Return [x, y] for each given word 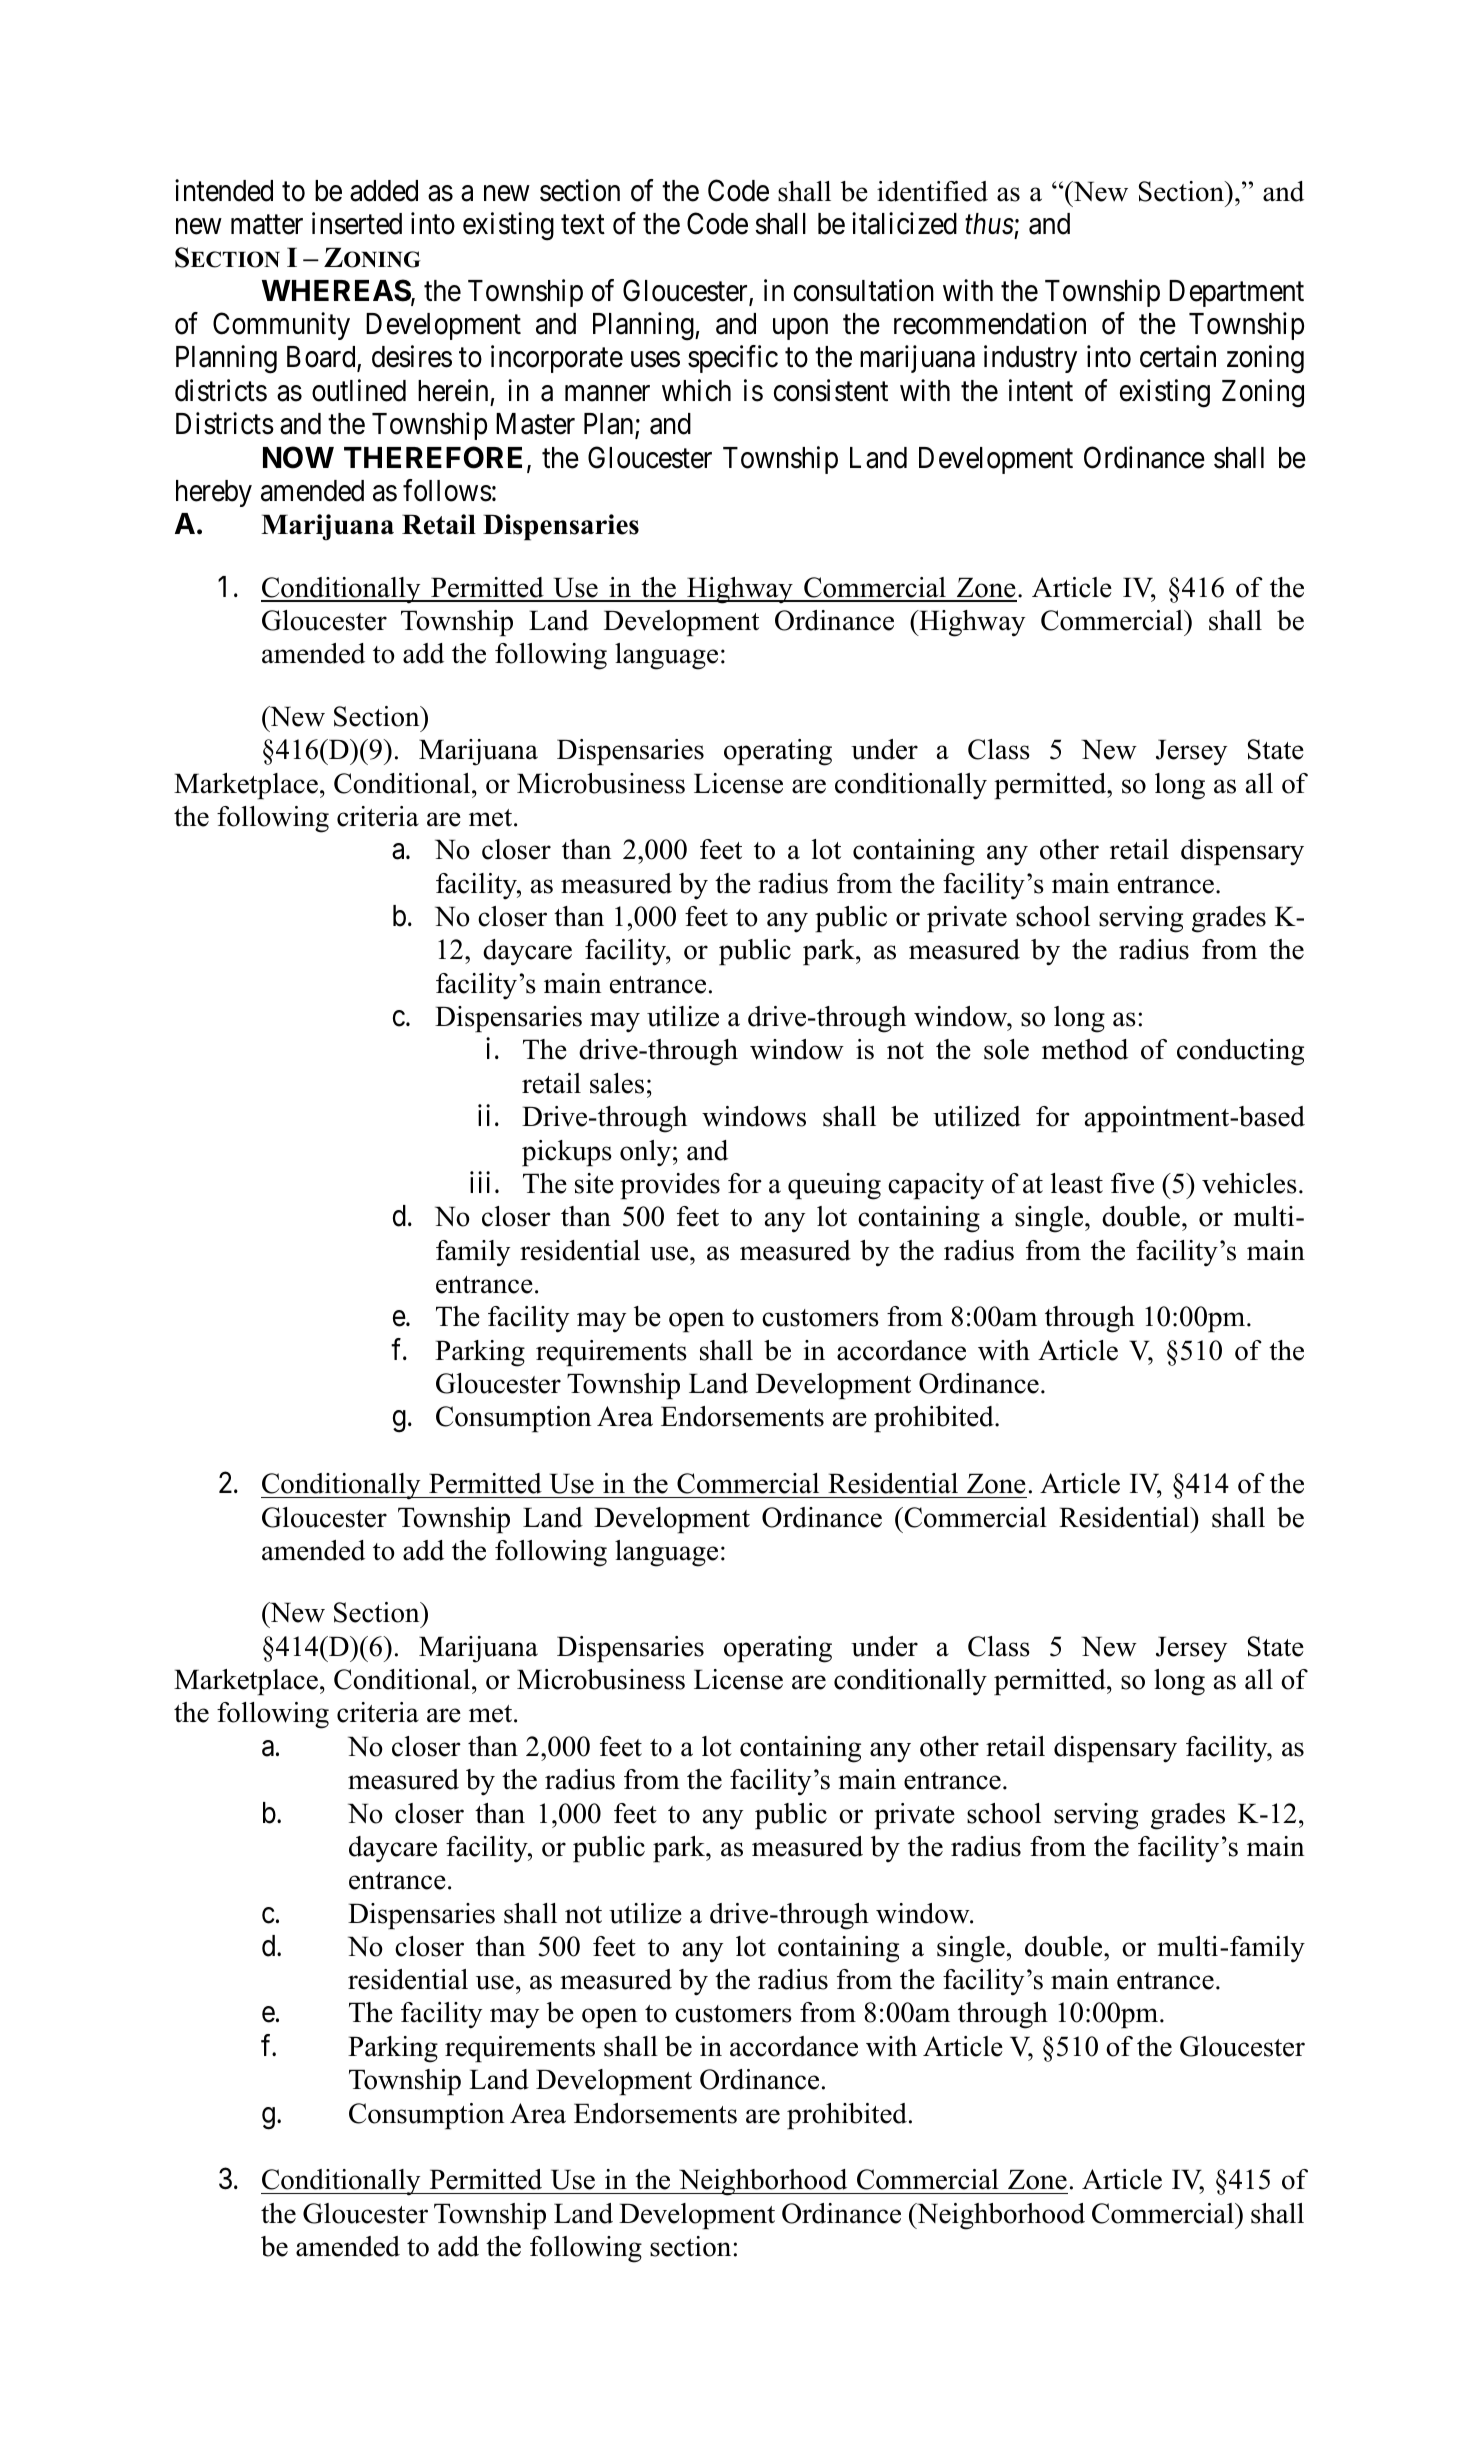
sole [1006, 1049]
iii [480, 1182]
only [645, 1153]
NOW [298, 457]
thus [989, 224]
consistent [831, 390]
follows [447, 490]
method [1085, 1049]
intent [1041, 390]
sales [617, 1083]
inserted [357, 223]
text [583, 225]
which [696, 390]
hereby [214, 493]
